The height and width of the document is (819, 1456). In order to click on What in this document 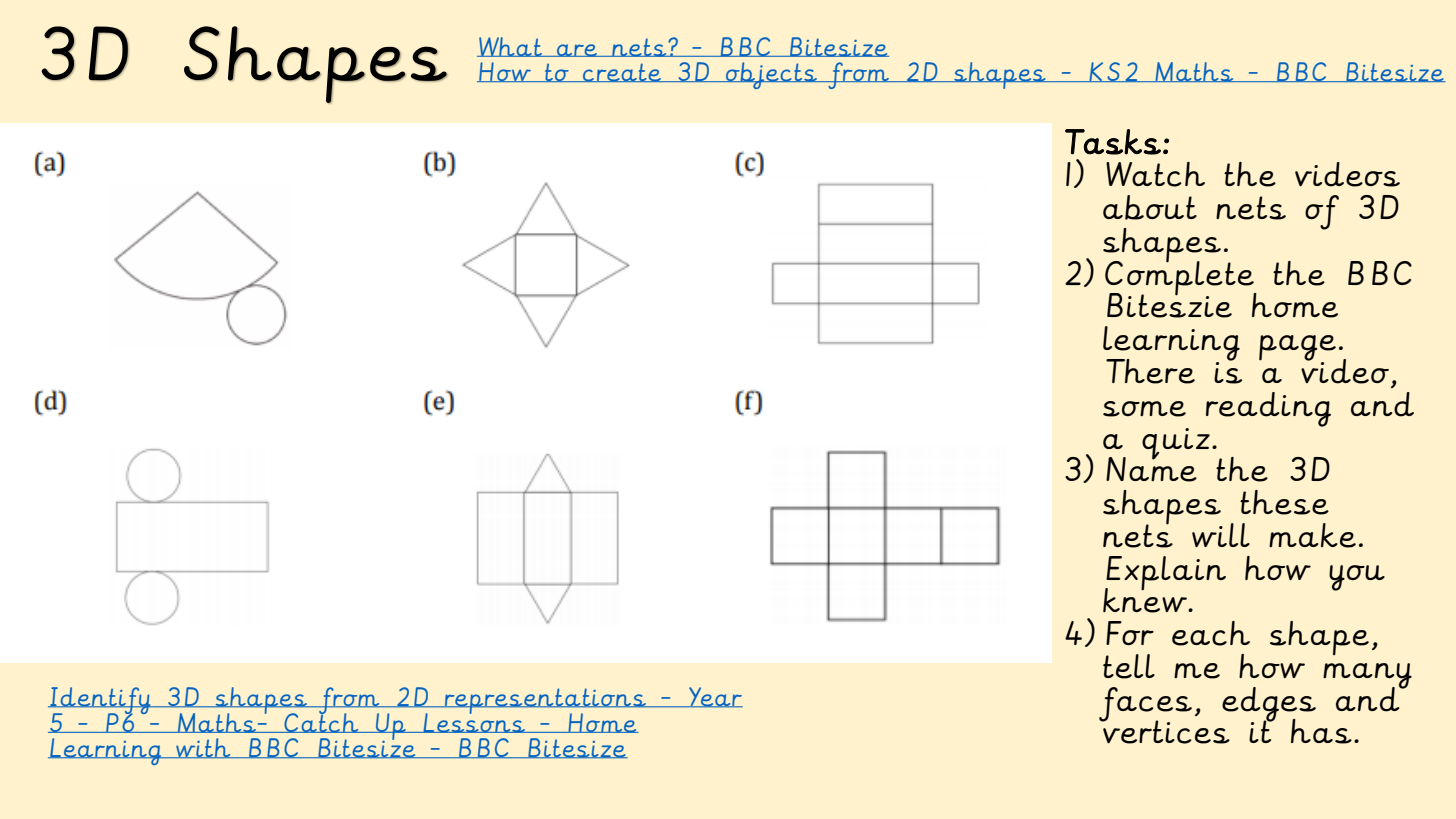, I will do `click(510, 47)`.
